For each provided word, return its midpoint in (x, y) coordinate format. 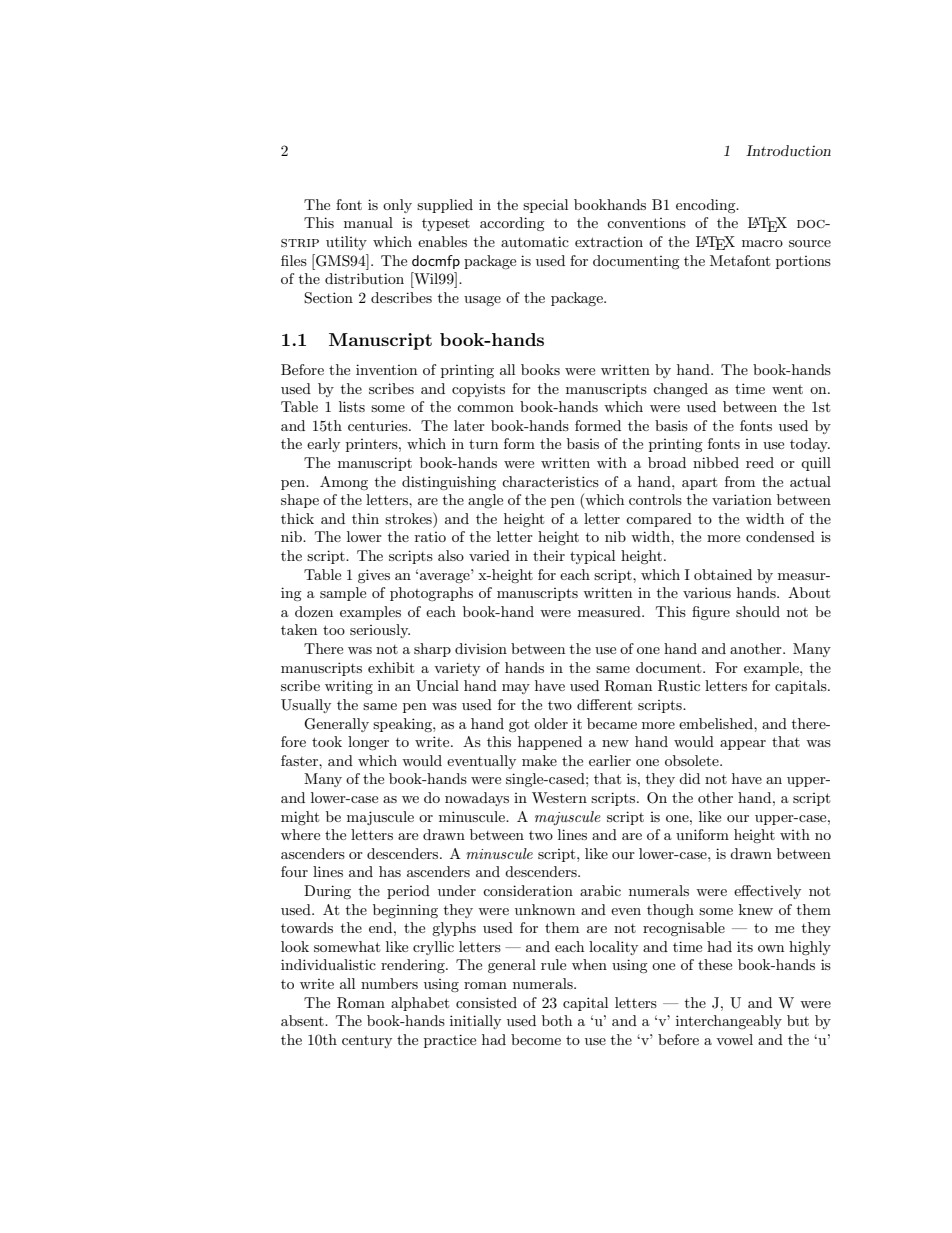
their (549, 555)
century (367, 1042)
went (787, 389)
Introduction (788, 150)
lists (352, 406)
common (485, 408)
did (689, 778)
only (397, 206)
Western (559, 797)
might (300, 818)
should (758, 611)
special (545, 206)
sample (343, 594)
